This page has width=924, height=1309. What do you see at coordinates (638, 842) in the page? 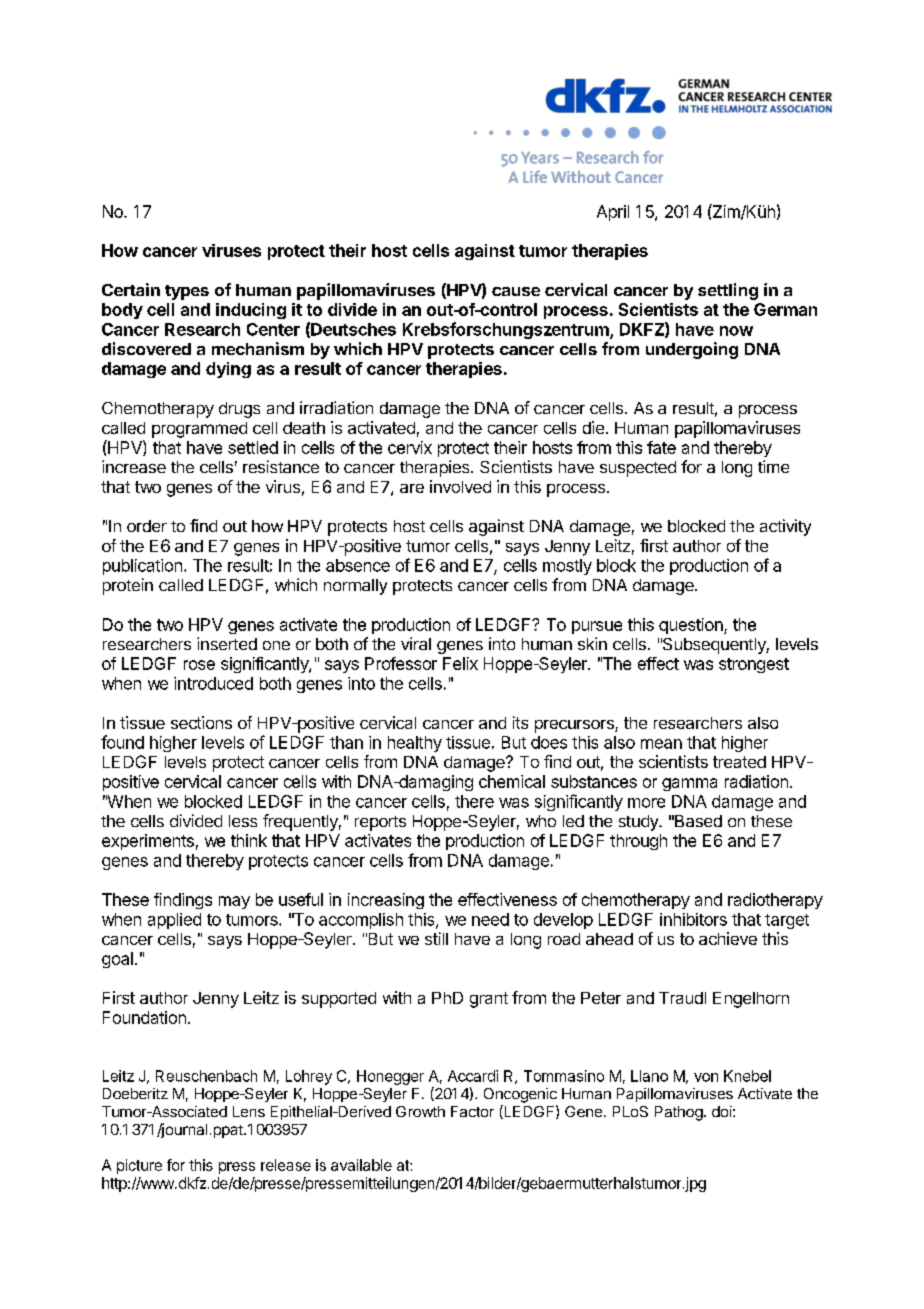
I see `through` at bounding box center [638, 842].
